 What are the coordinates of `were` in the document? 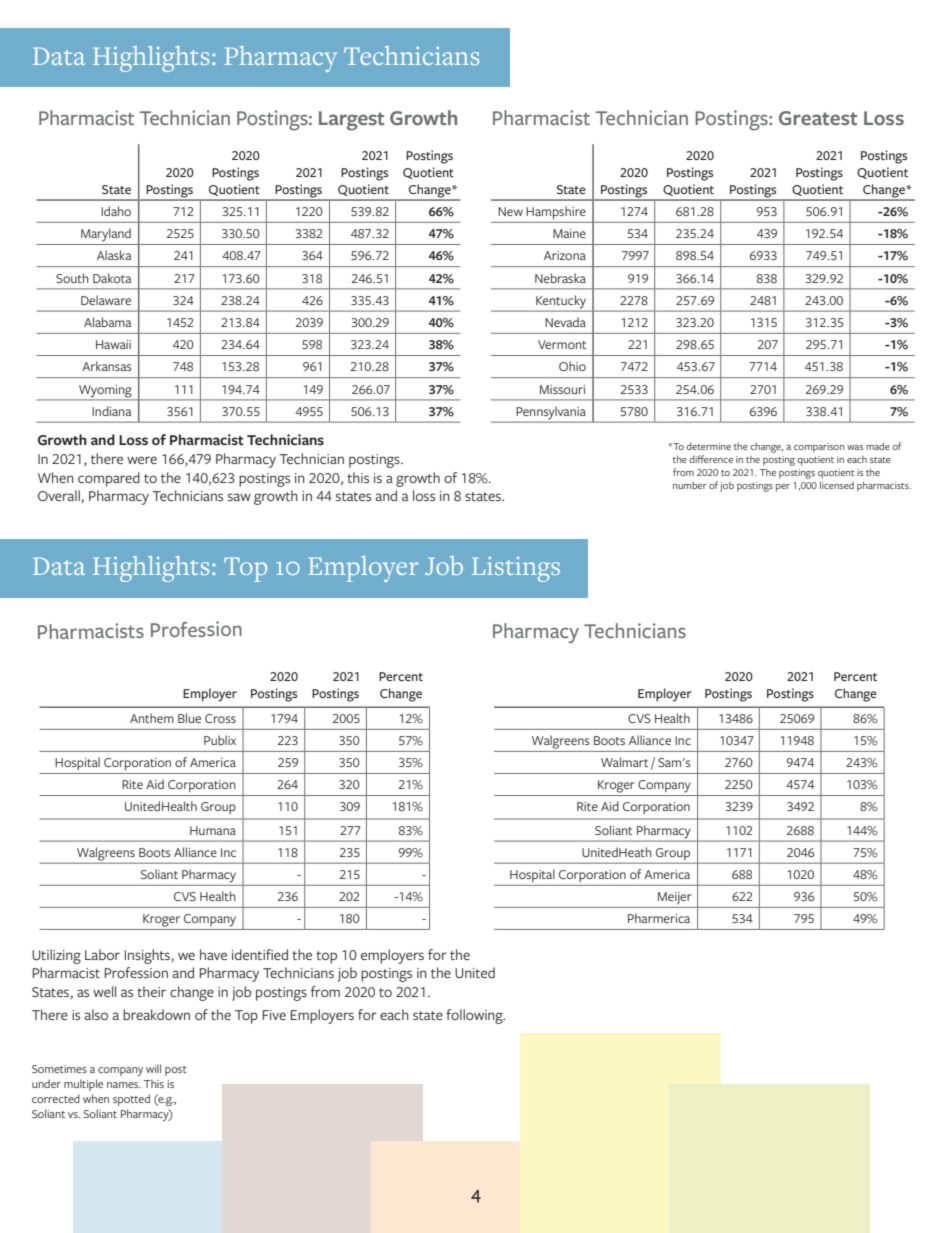 It's located at (142, 460).
